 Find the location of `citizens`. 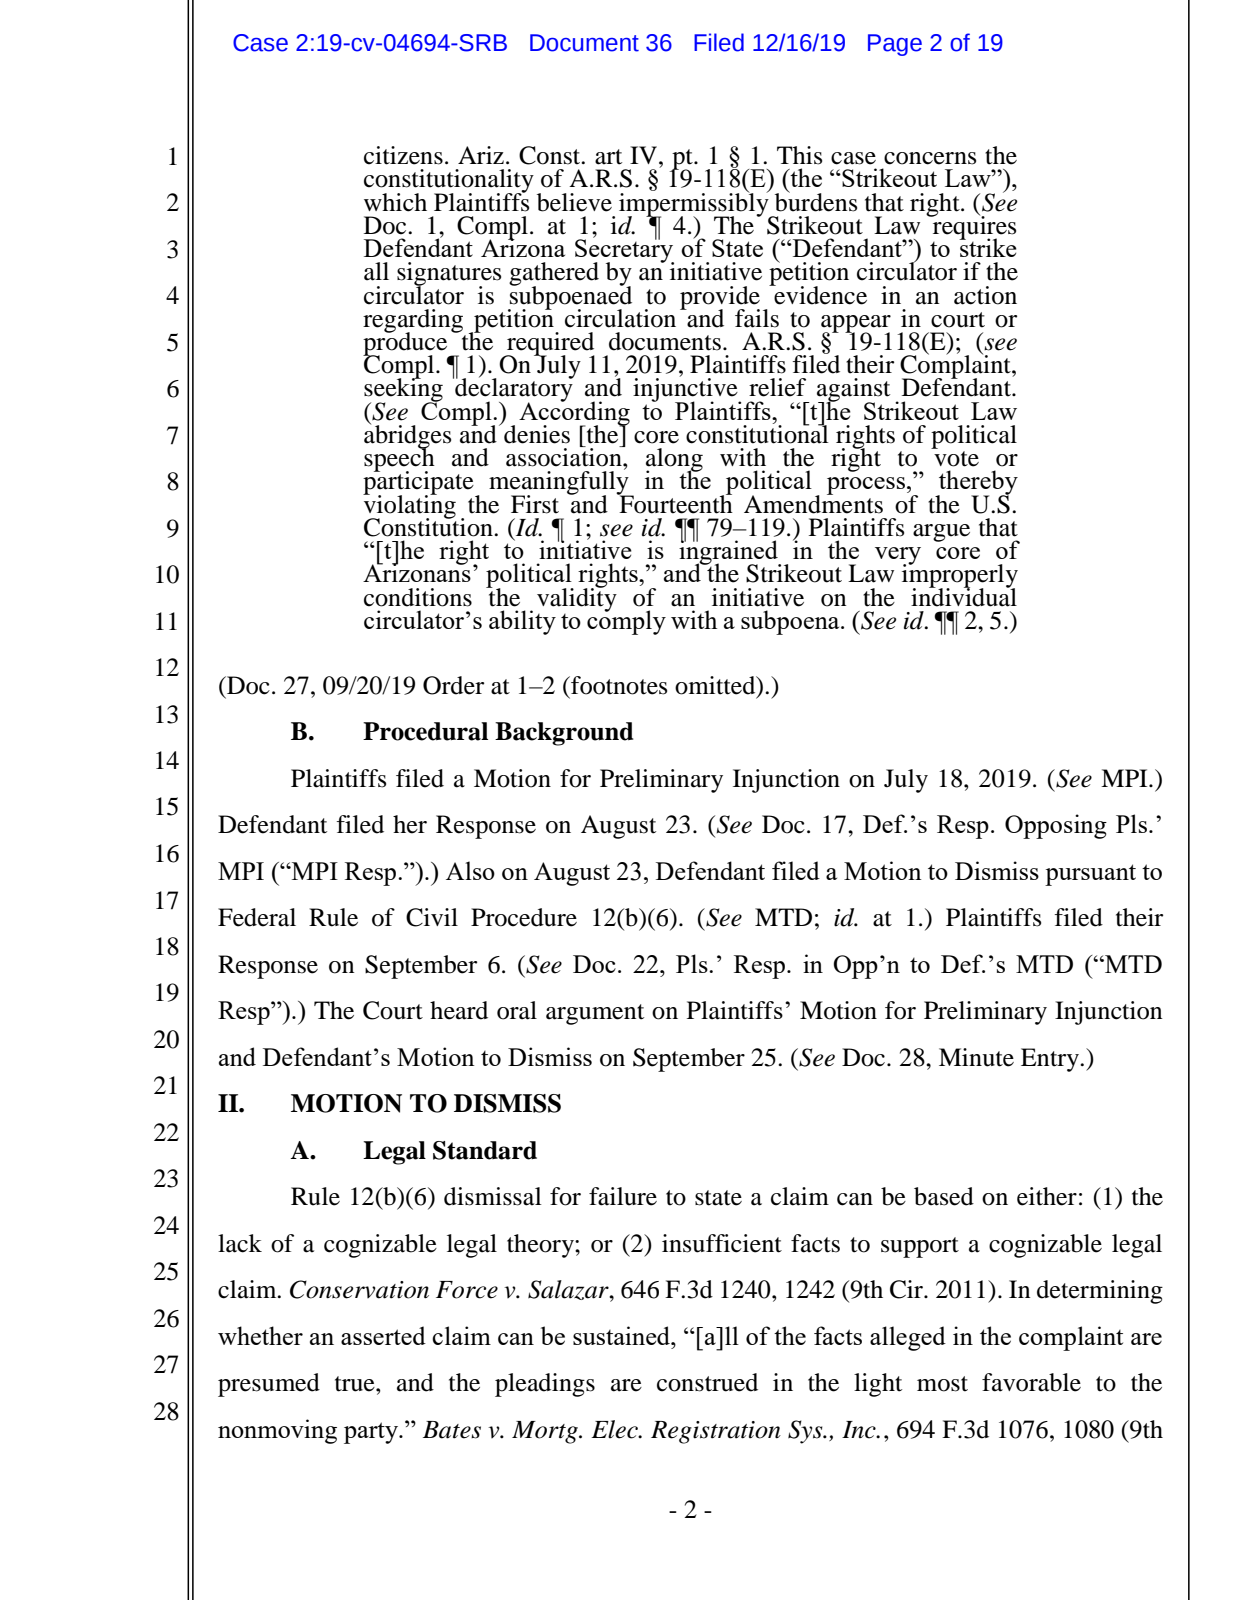

citizens is located at coordinates (403, 155).
